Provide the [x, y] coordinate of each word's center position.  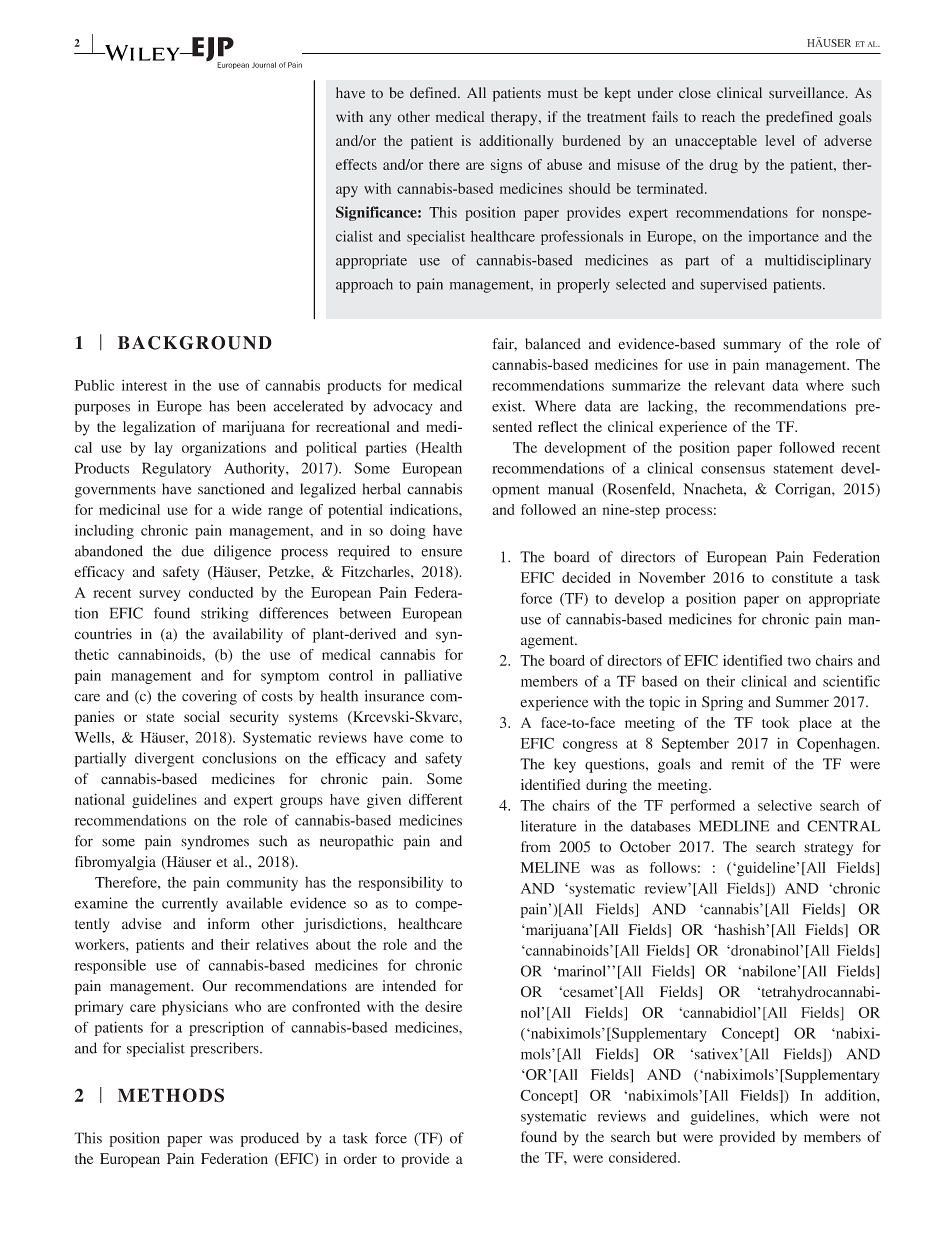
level [780, 140]
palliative [433, 676]
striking [225, 614]
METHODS [171, 1095]
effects [356, 164]
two [799, 661]
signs [506, 166]
